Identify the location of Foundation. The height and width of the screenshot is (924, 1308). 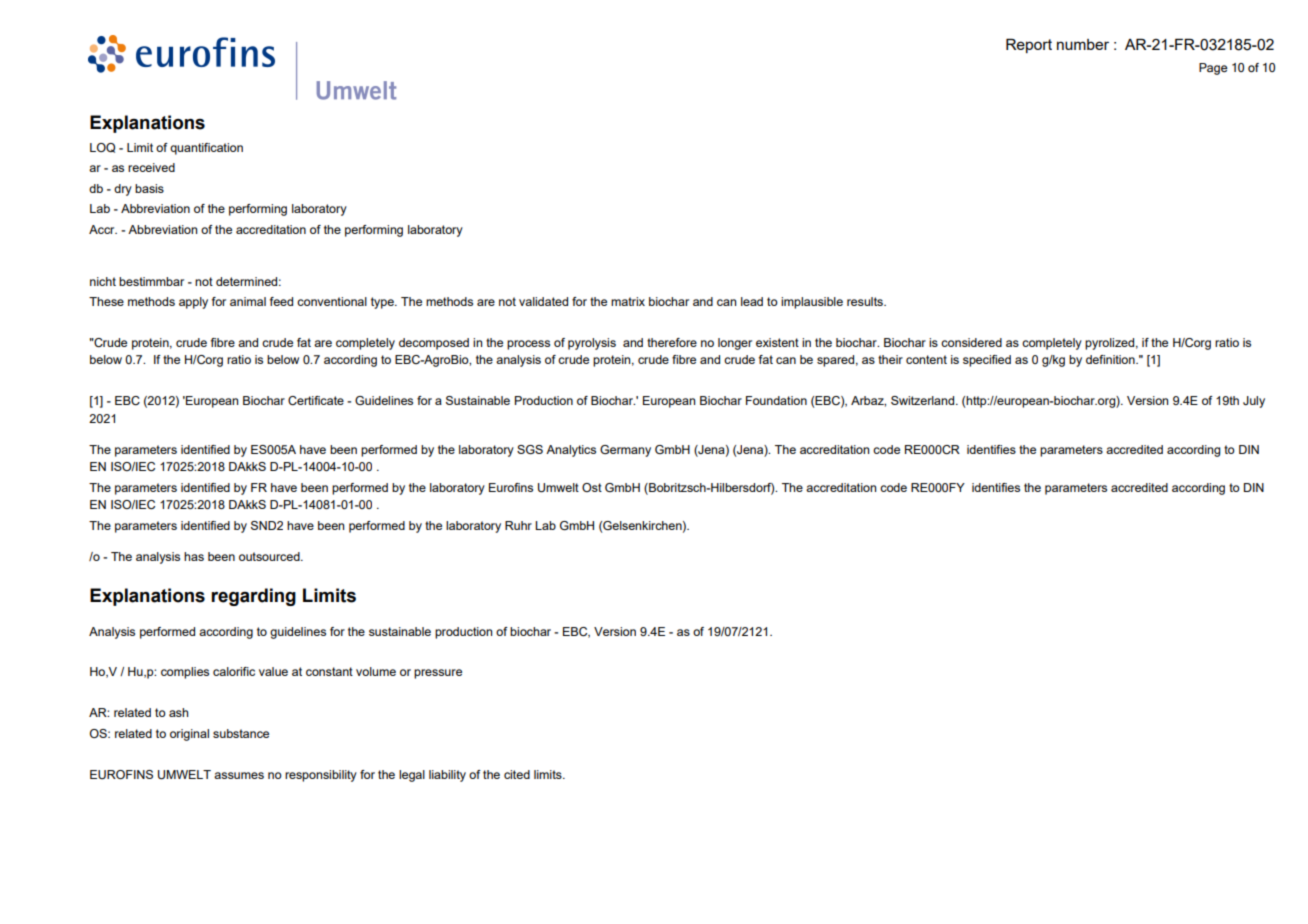
(776, 400).
